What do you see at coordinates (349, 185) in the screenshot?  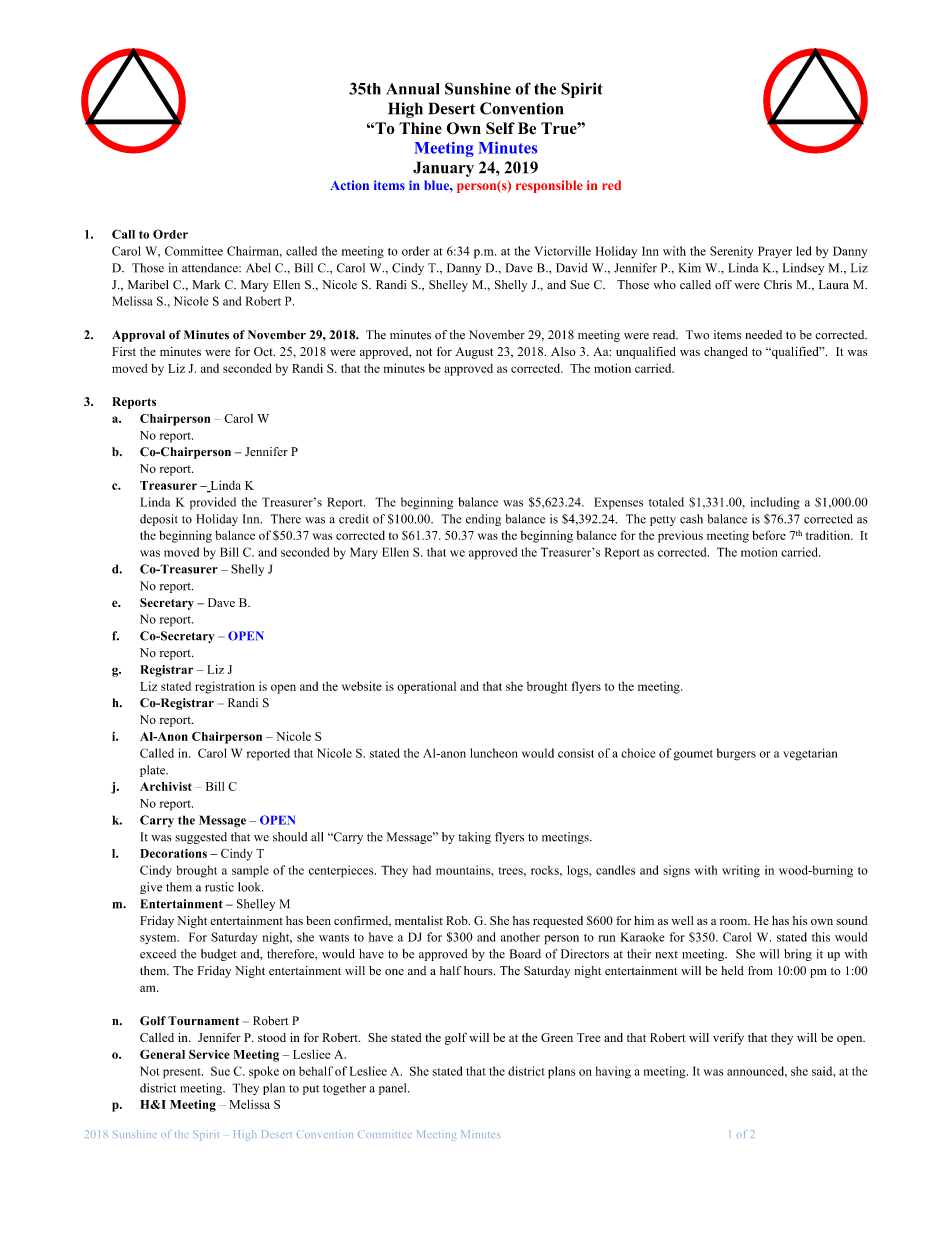 I see `Action` at bounding box center [349, 185].
